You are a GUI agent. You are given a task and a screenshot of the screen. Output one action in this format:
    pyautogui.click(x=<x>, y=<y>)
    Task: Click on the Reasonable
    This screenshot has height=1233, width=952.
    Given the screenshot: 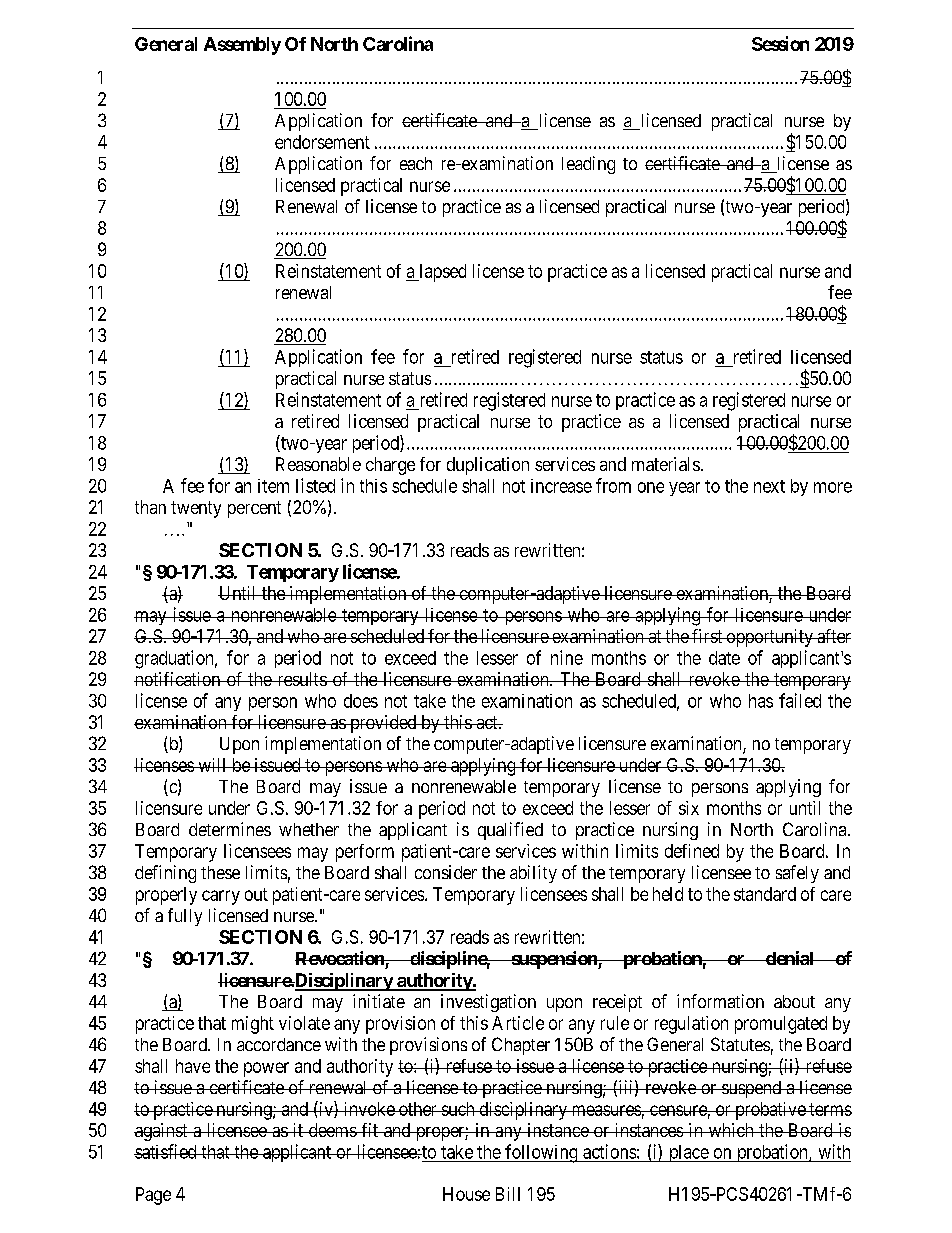 What is the action you would take?
    pyautogui.click(x=318, y=464)
